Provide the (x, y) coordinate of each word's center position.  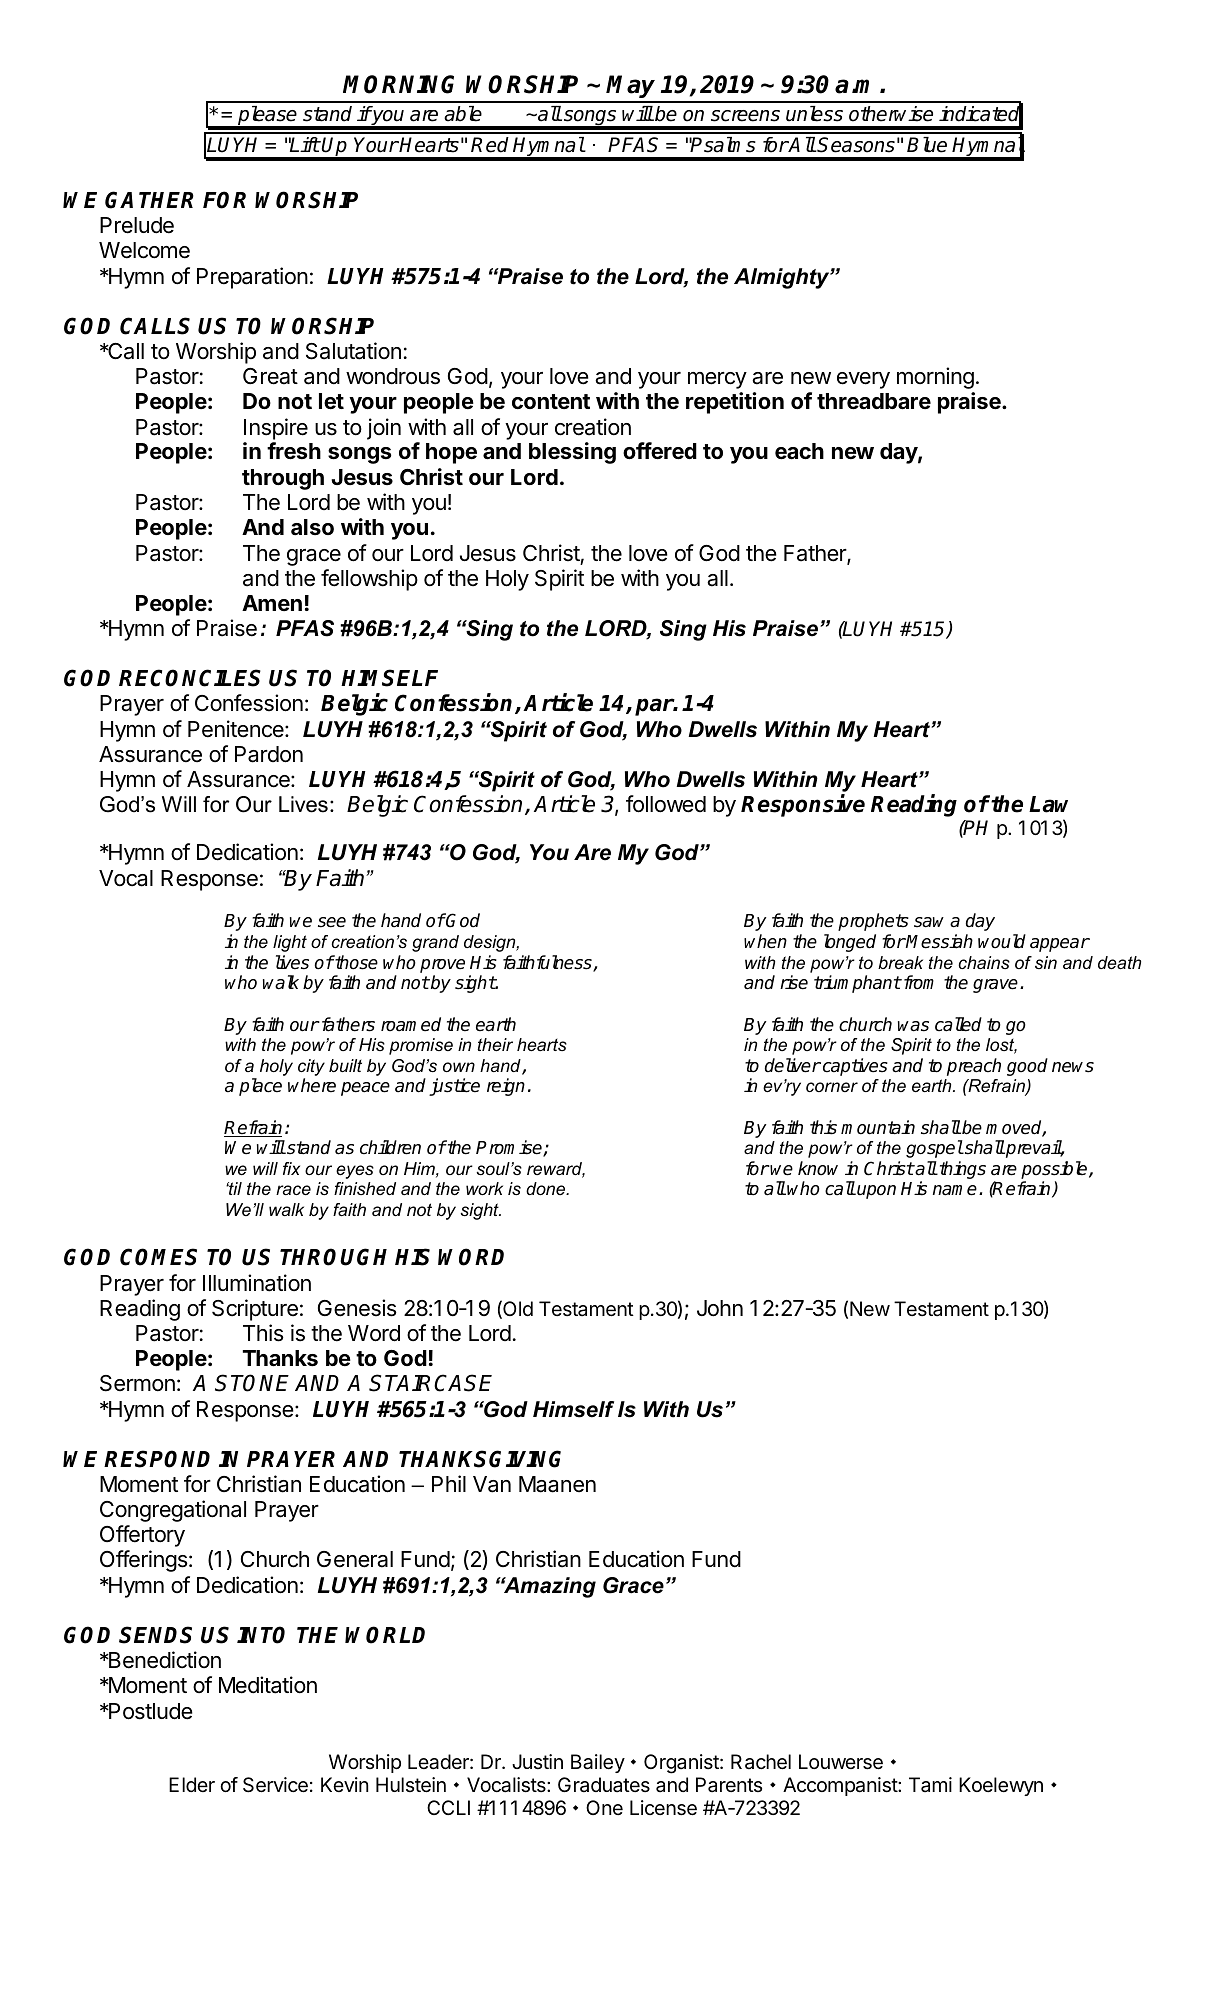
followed (666, 804)
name (956, 1190)
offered (660, 451)
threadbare (874, 401)
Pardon (269, 754)
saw (929, 922)
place (260, 1087)
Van (492, 1484)
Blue (927, 145)
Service (275, 1785)
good (1027, 1067)
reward (556, 1170)
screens (745, 116)
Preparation (252, 278)
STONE (252, 1383)
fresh (294, 451)
